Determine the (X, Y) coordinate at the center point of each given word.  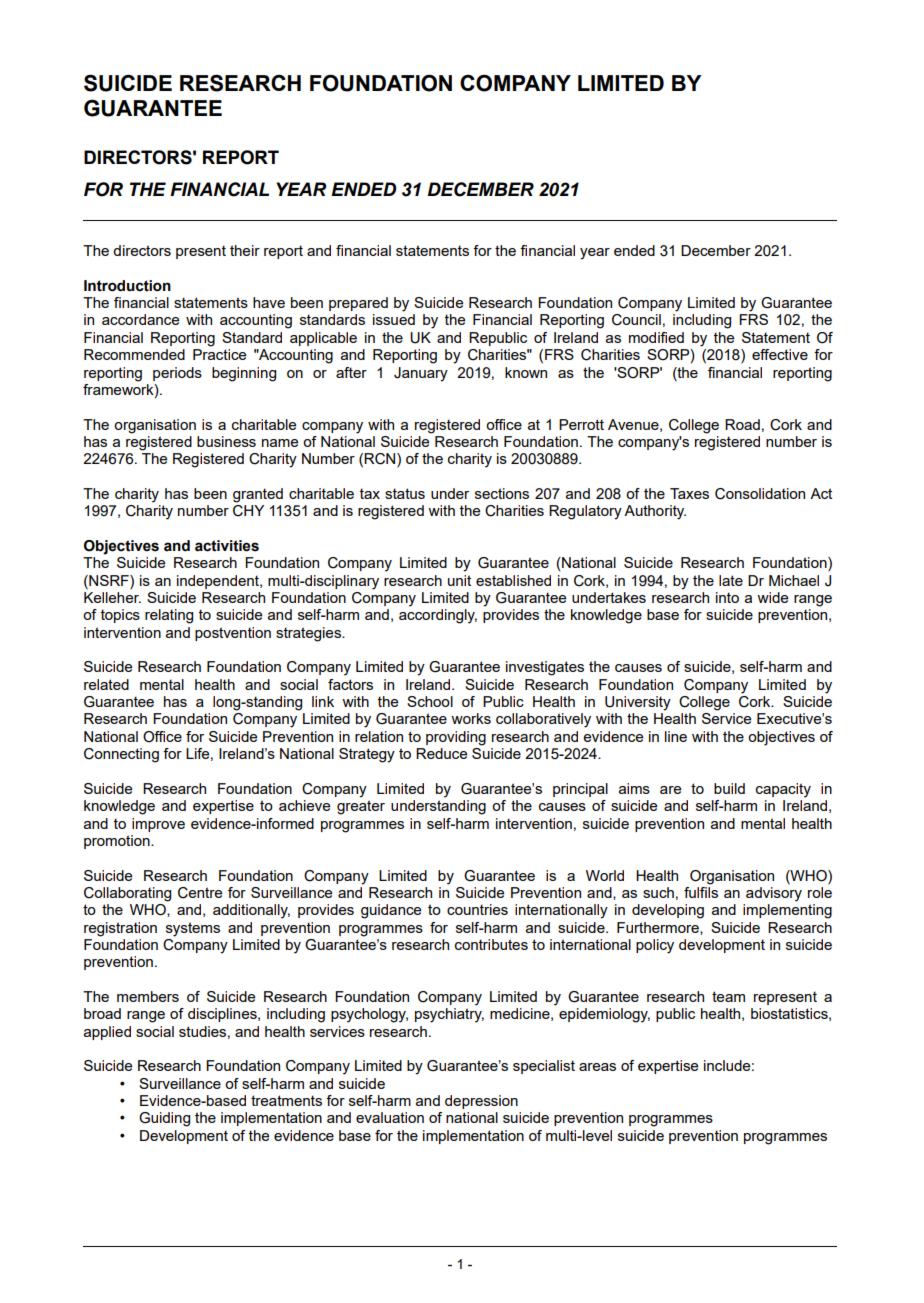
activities (227, 546)
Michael (794, 580)
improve (158, 825)
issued (394, 319)
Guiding (164, 1119)
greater (361, 807)
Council (636, 320)
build (729, 788)
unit (459, 580)
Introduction (127, 286)
